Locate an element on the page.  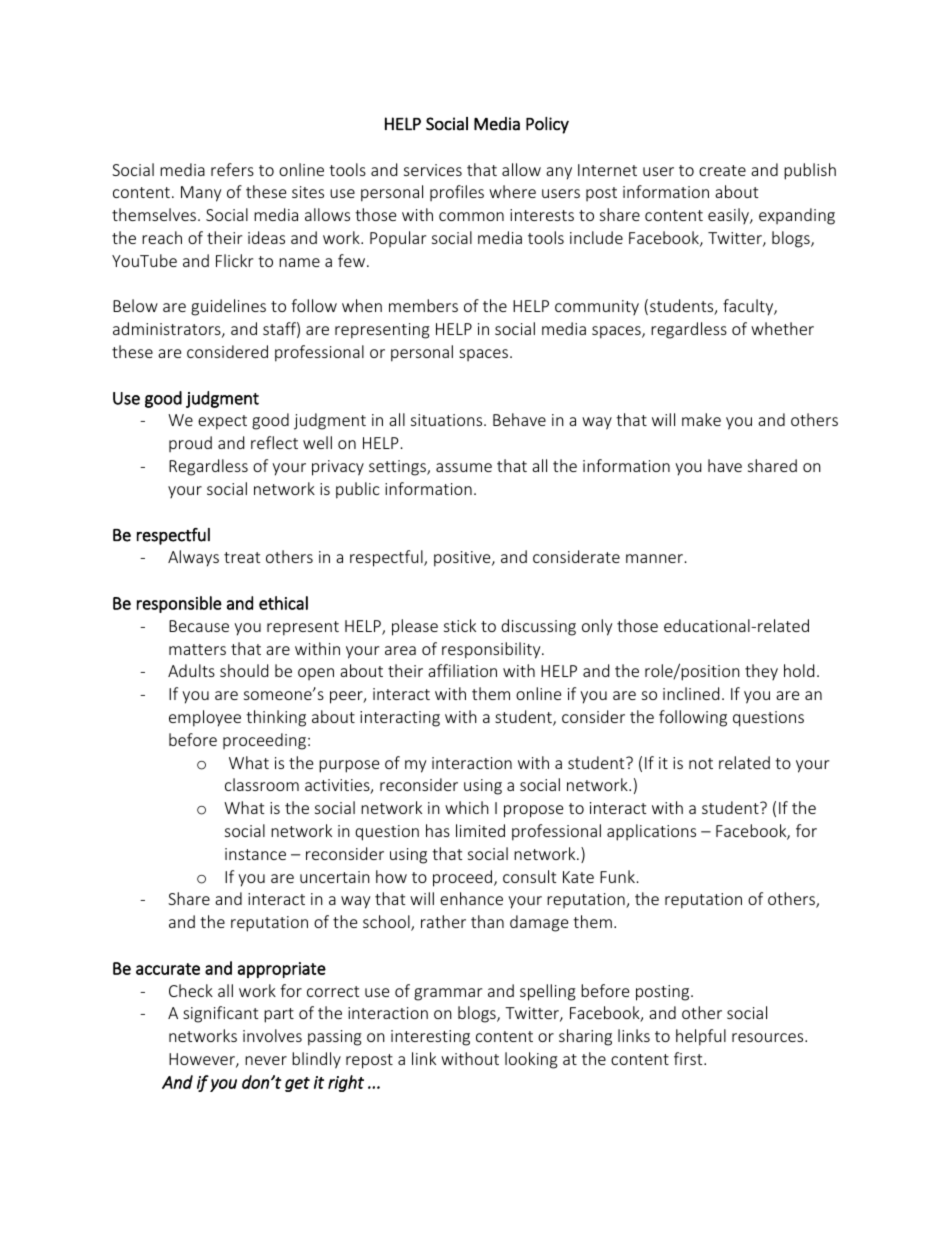
first is located at coordinates (689, 1058).
